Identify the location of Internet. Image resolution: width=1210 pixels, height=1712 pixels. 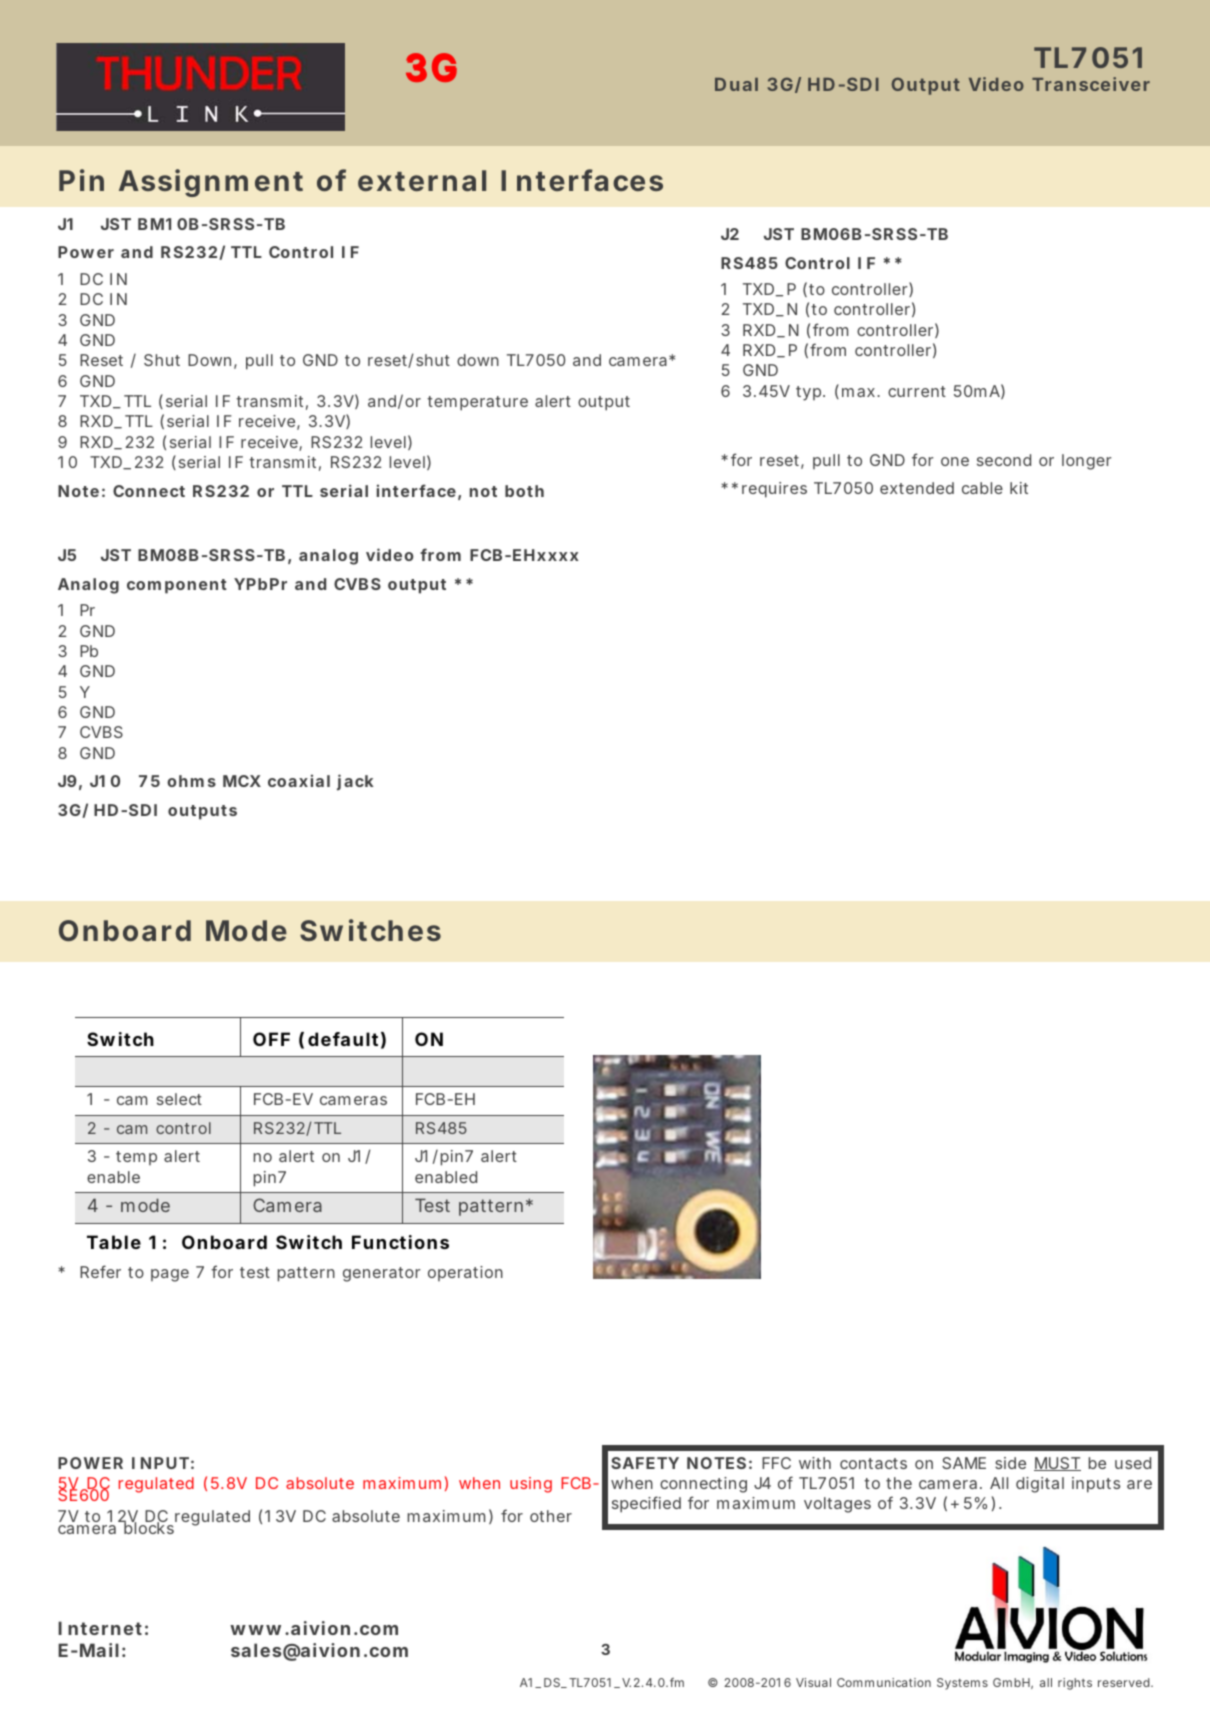
(100, 1628).
